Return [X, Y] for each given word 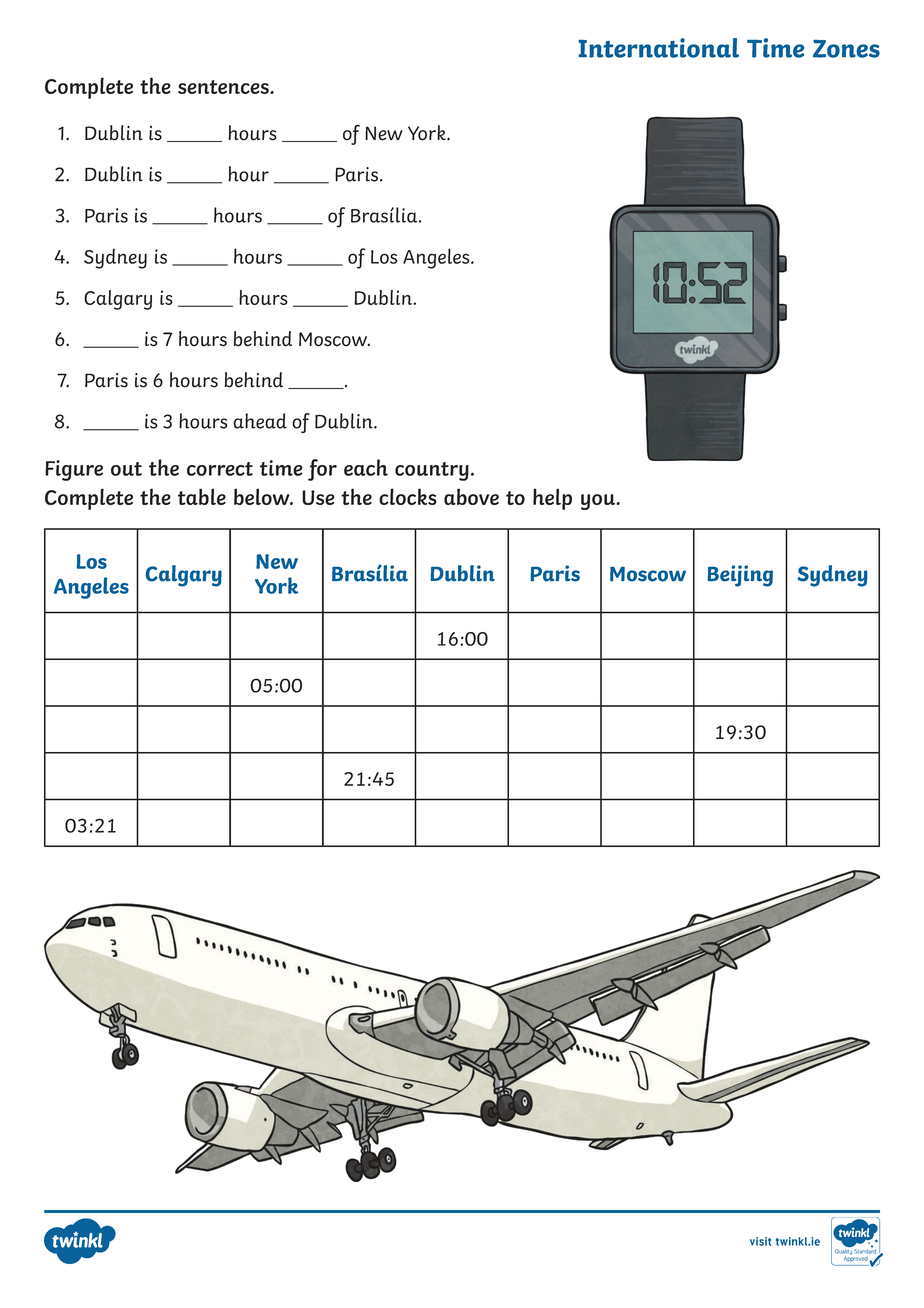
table [202, 496]
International [659, 48]
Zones [846, 49]
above [471, 496]
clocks [408, 496]
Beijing [740, 576]
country [432, 471]
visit [760, 1241]
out [126, 469]
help [552, 499]
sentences [224, 87]
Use [318, 497]
